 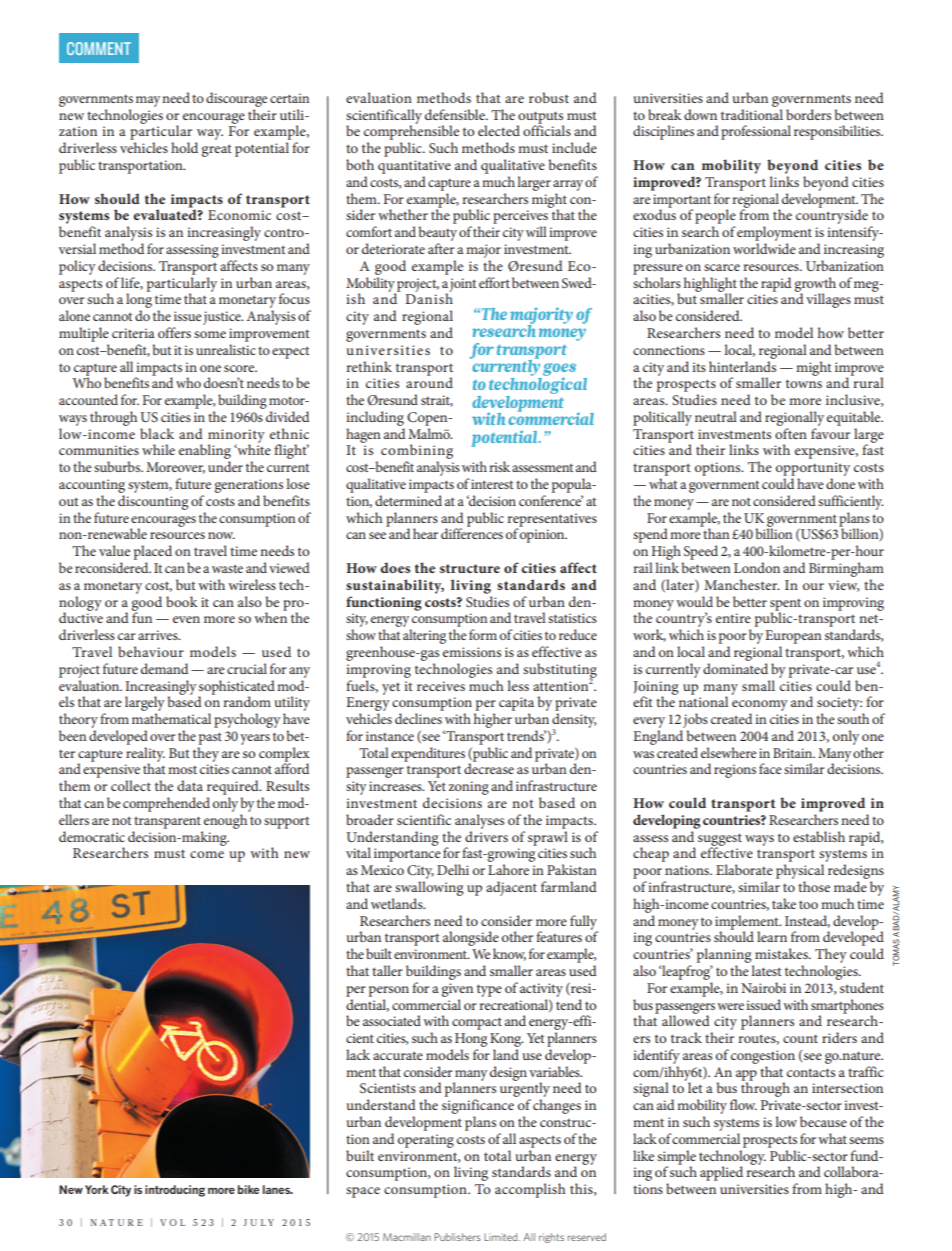 I want to click on Elaborate, so click(x=744, y=869).
